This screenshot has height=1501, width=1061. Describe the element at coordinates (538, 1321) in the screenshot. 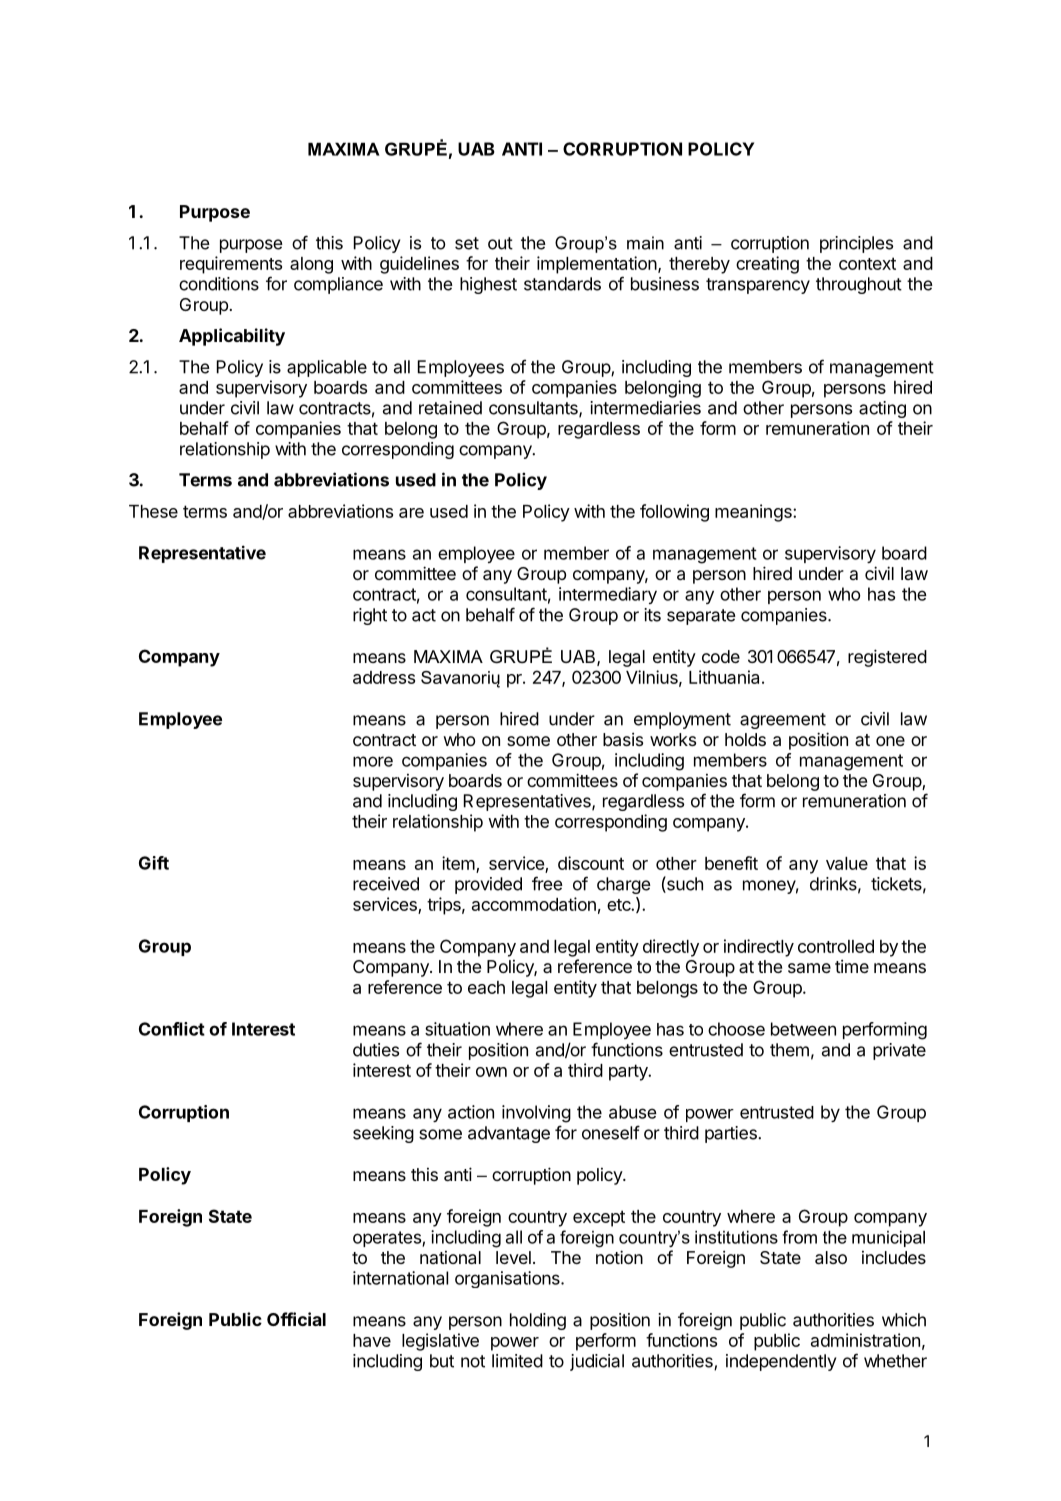

I see `holding` at that location.
